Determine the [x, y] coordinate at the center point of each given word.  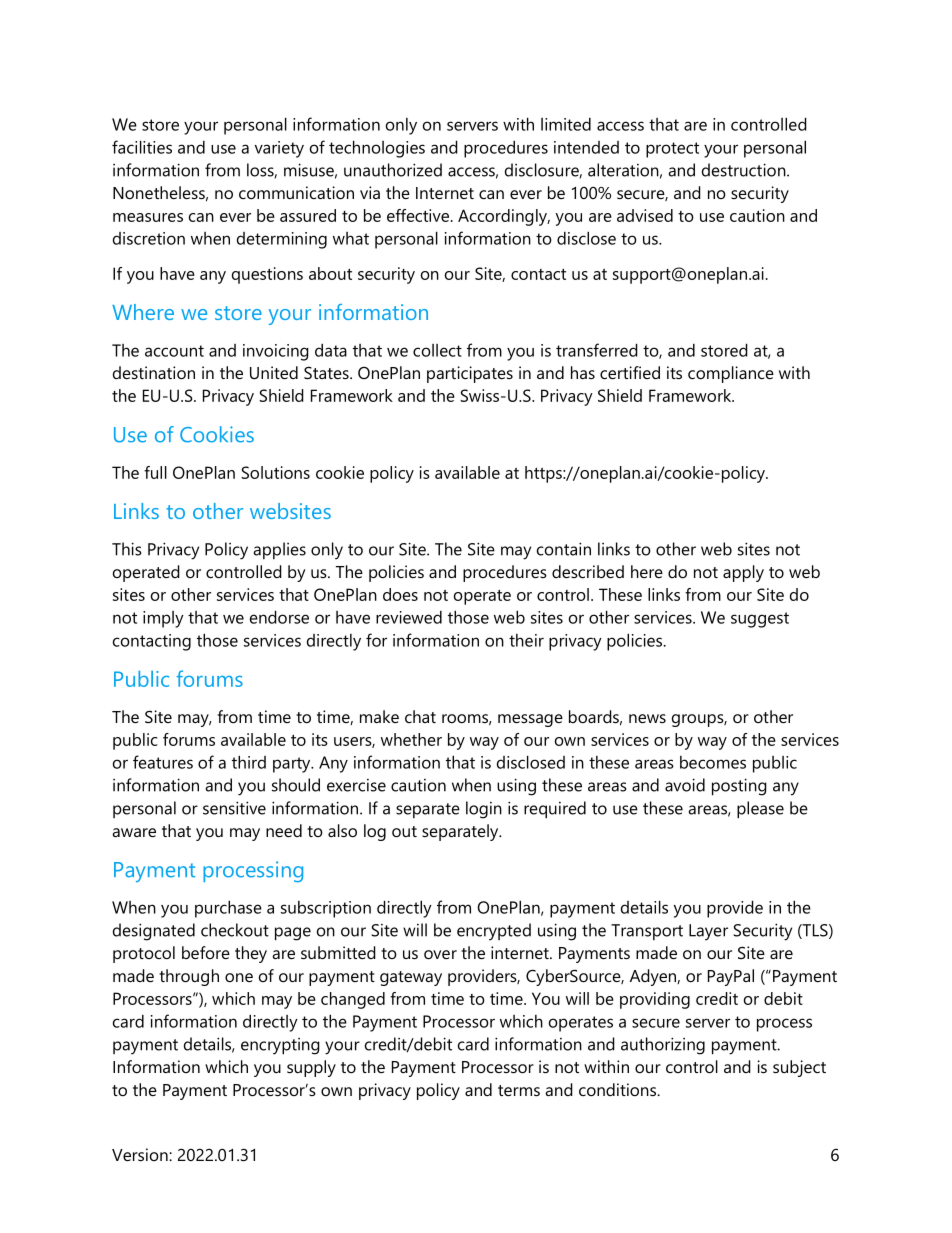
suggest [760, 620]
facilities [142, 147]
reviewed [409, 617]
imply [163, 619]
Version [141, 1154]
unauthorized [393, 170]
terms [519, 1090]
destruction [745, 170]
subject [799, 1068]
